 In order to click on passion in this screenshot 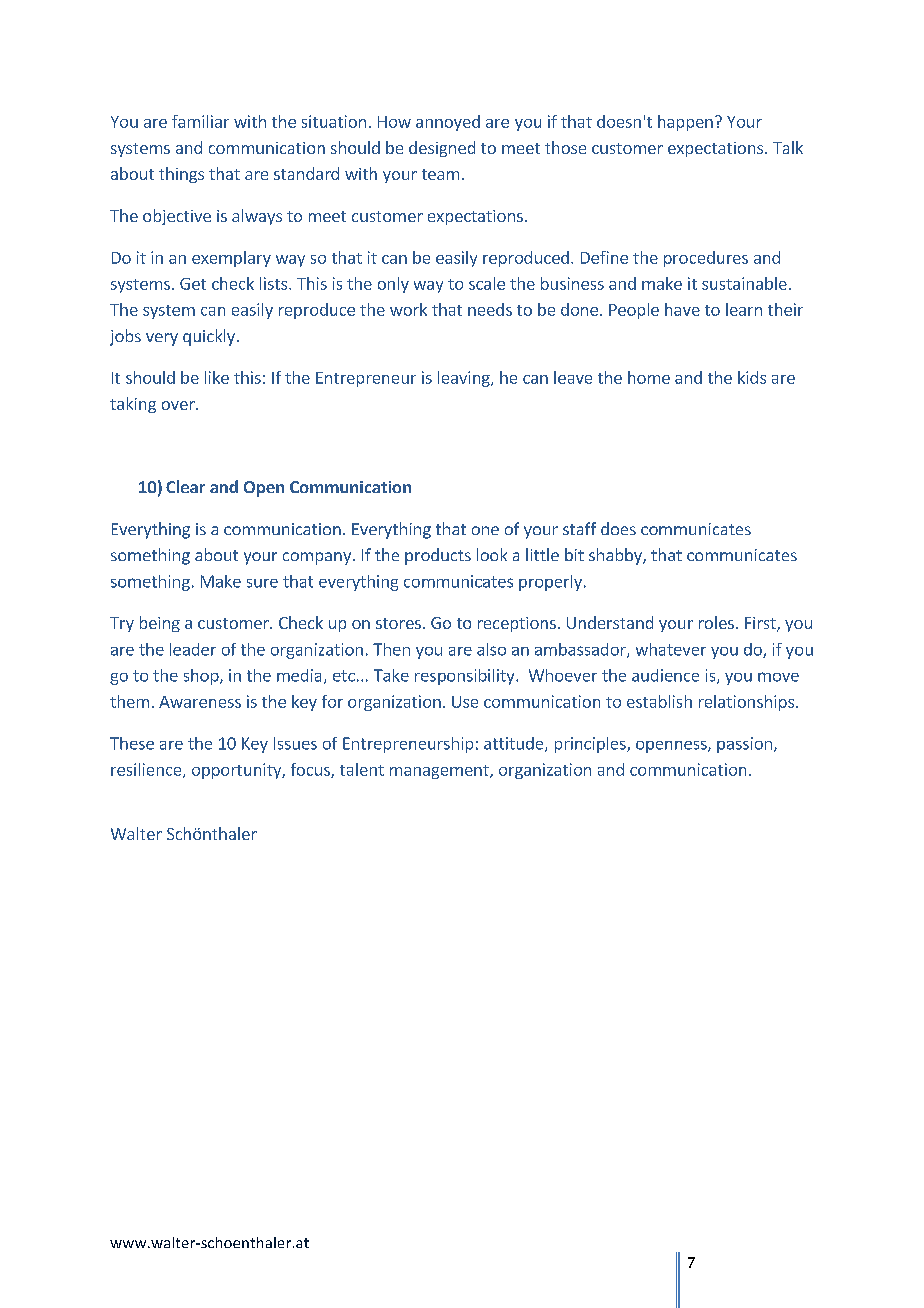, I will do `click(744, 745)`.
